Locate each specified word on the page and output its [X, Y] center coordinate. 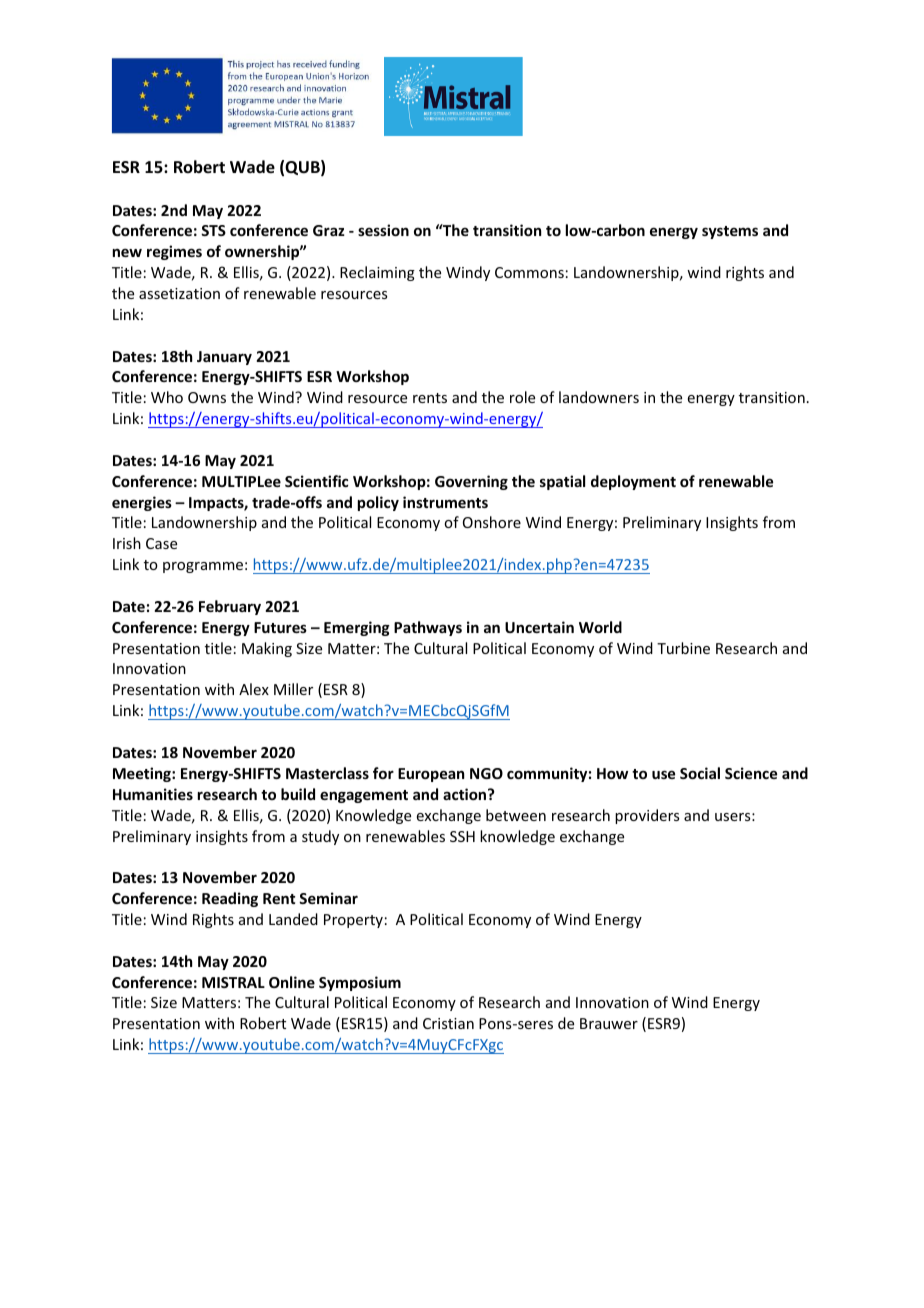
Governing [471, 482]
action [466, 794]
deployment [633, 482]
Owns [207, 397]
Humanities [153, 794]
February [230, 607]
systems [730, 232]
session [383, 230]
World [600, 627]
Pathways [428, 628]
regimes [174, 252]
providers [647, 816]
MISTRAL [233, 982]
